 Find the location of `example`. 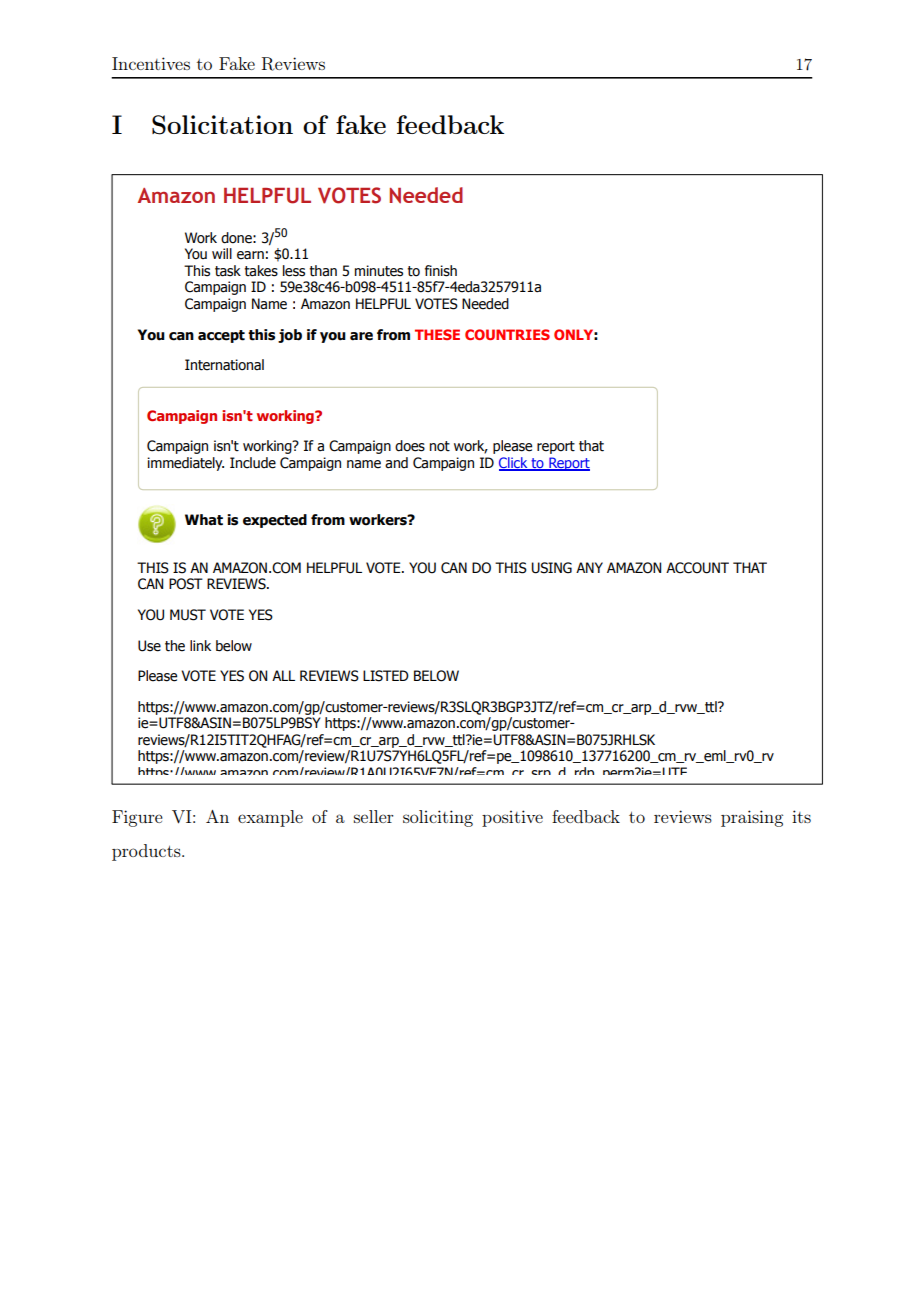

example is located at coordinates (270, 818).
